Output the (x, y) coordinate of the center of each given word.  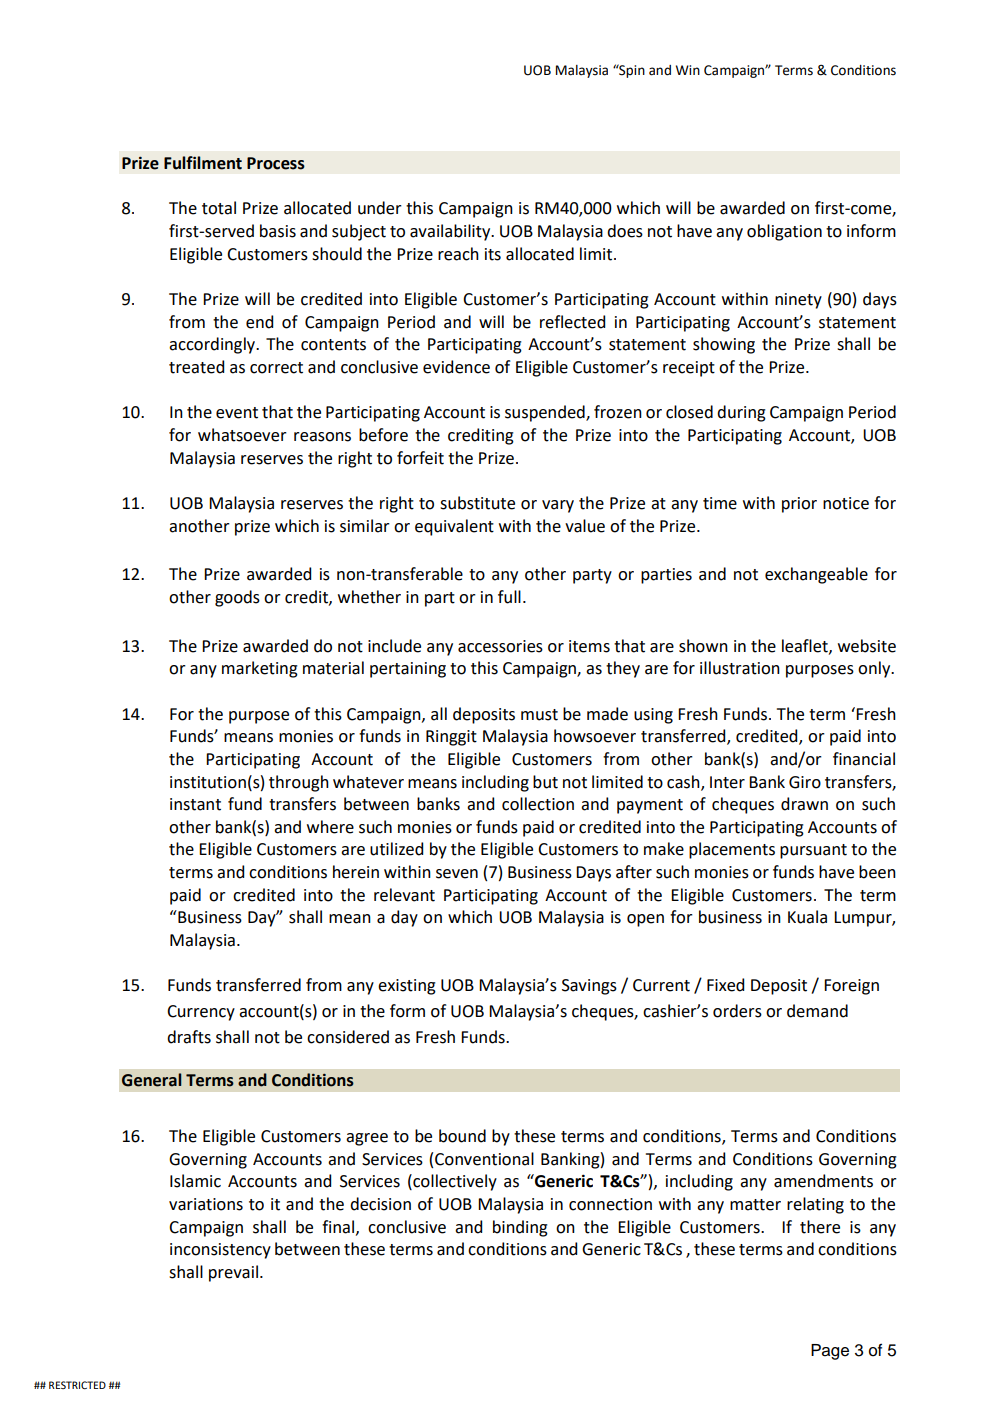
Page (830, 1352)
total (219, 208)
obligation (784, 232)
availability (451, 232)
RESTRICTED (77, 1385)
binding (520, 1228)
